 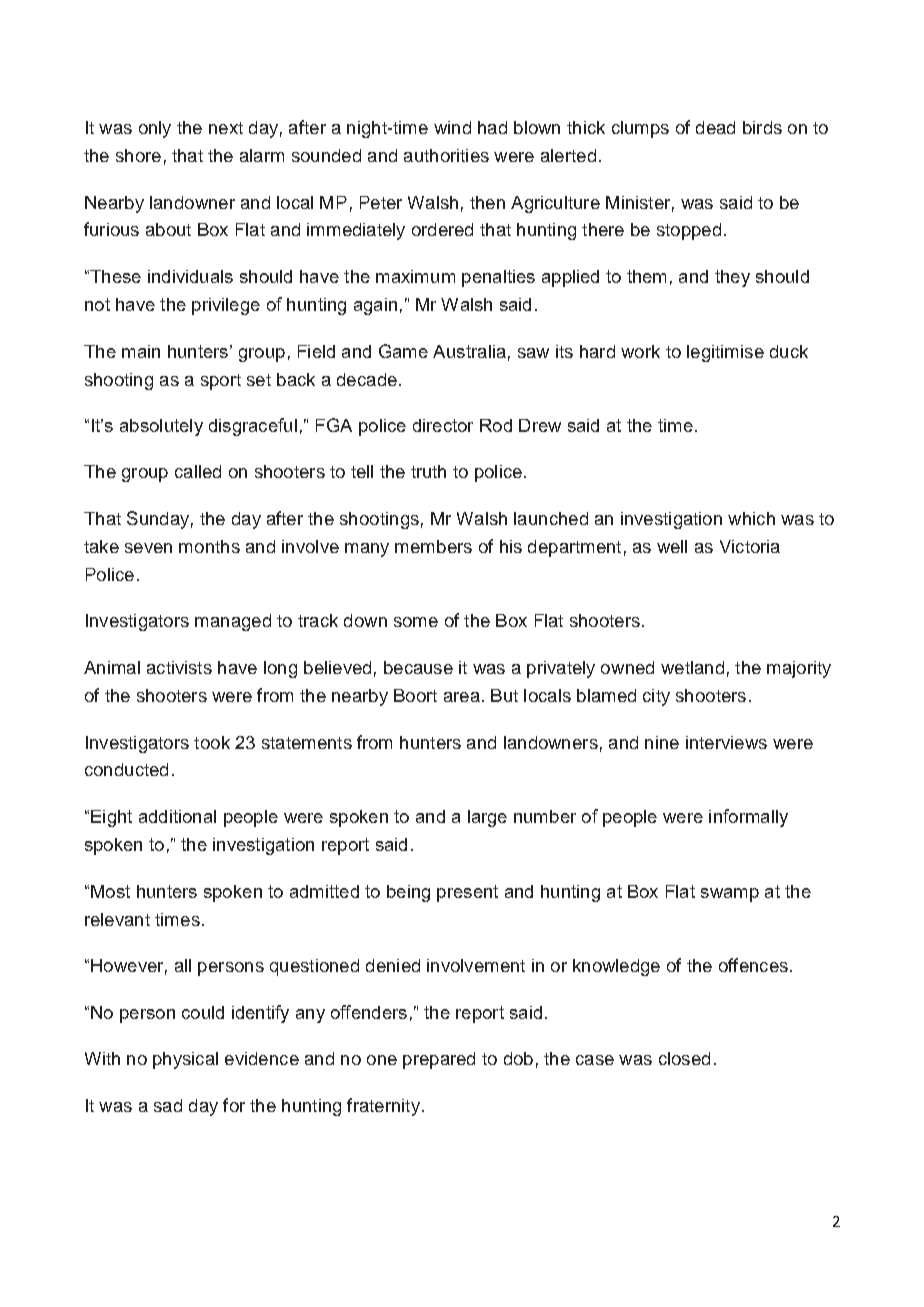 What do you see at coordinates (715, 127) in the screenshot?
I see `dead` at bounding box center [715, 127].
